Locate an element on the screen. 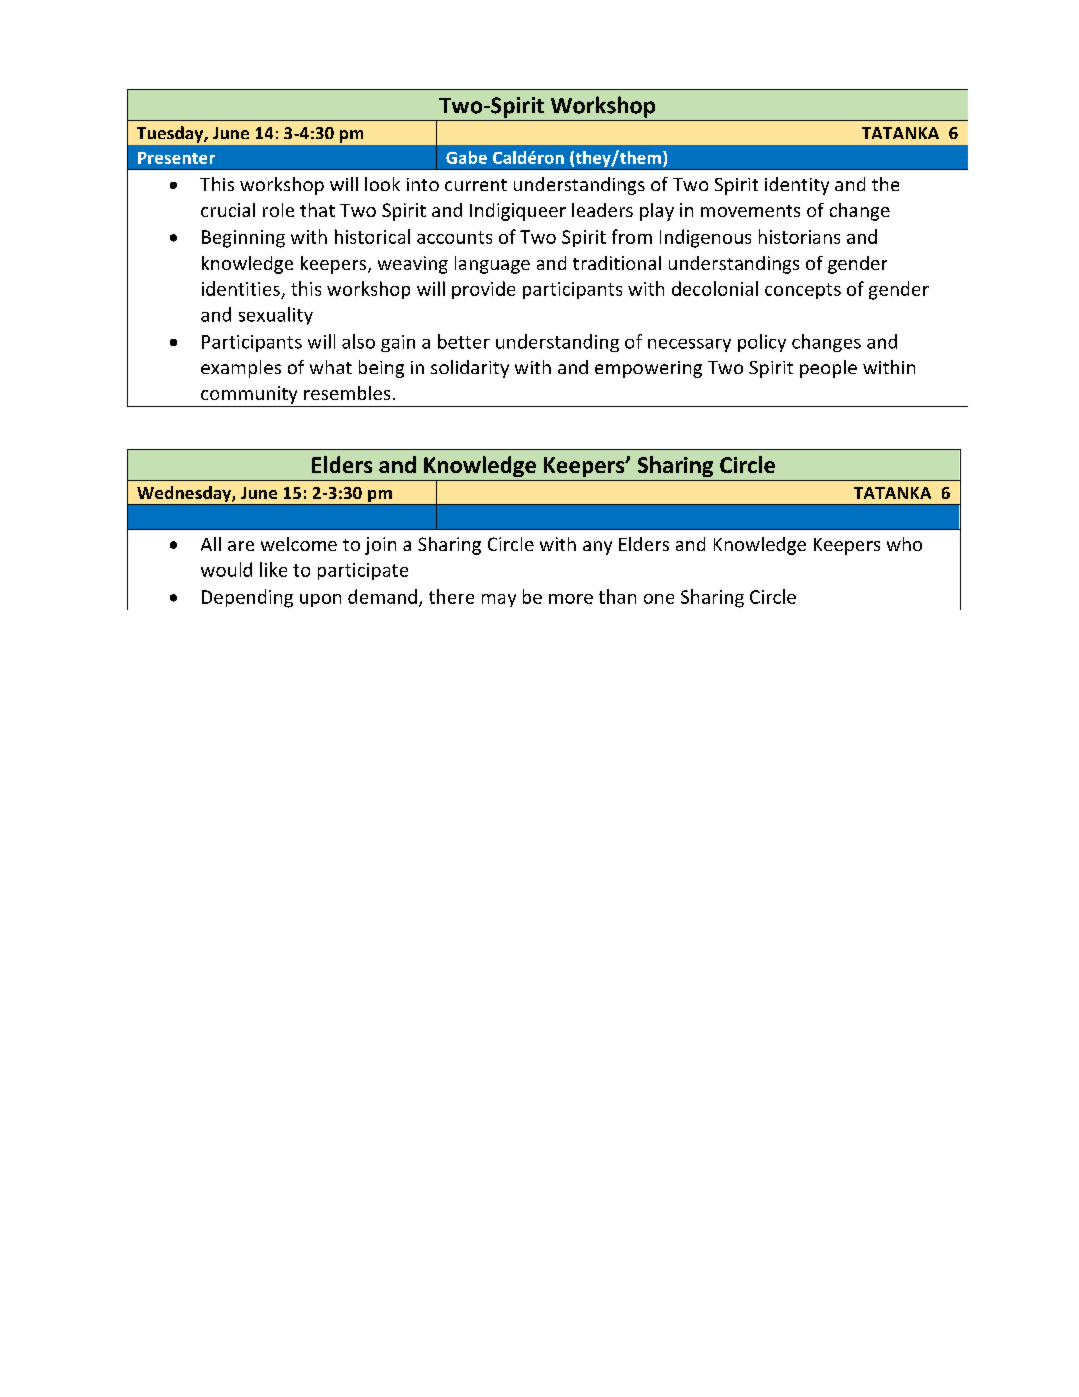  provide is located at coordinates (483, 290).
